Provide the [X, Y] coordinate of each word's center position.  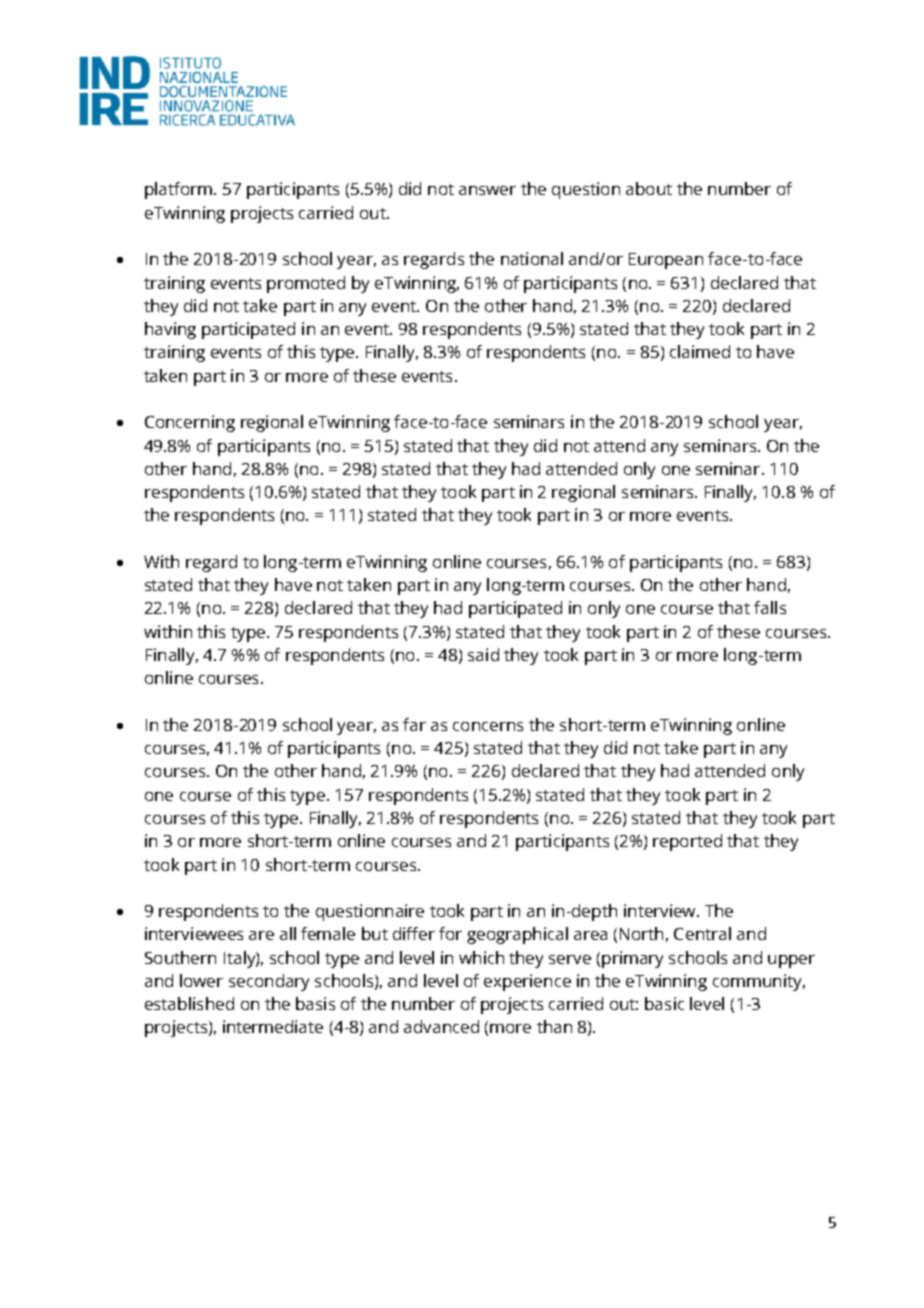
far [414, 724]
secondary [269, 982]
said [483, 654]
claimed [700, 351]
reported [687, 842]
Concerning [190, 423]
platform [180, 190]
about [649, 188]
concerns [488, 726]
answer [487, 190]
